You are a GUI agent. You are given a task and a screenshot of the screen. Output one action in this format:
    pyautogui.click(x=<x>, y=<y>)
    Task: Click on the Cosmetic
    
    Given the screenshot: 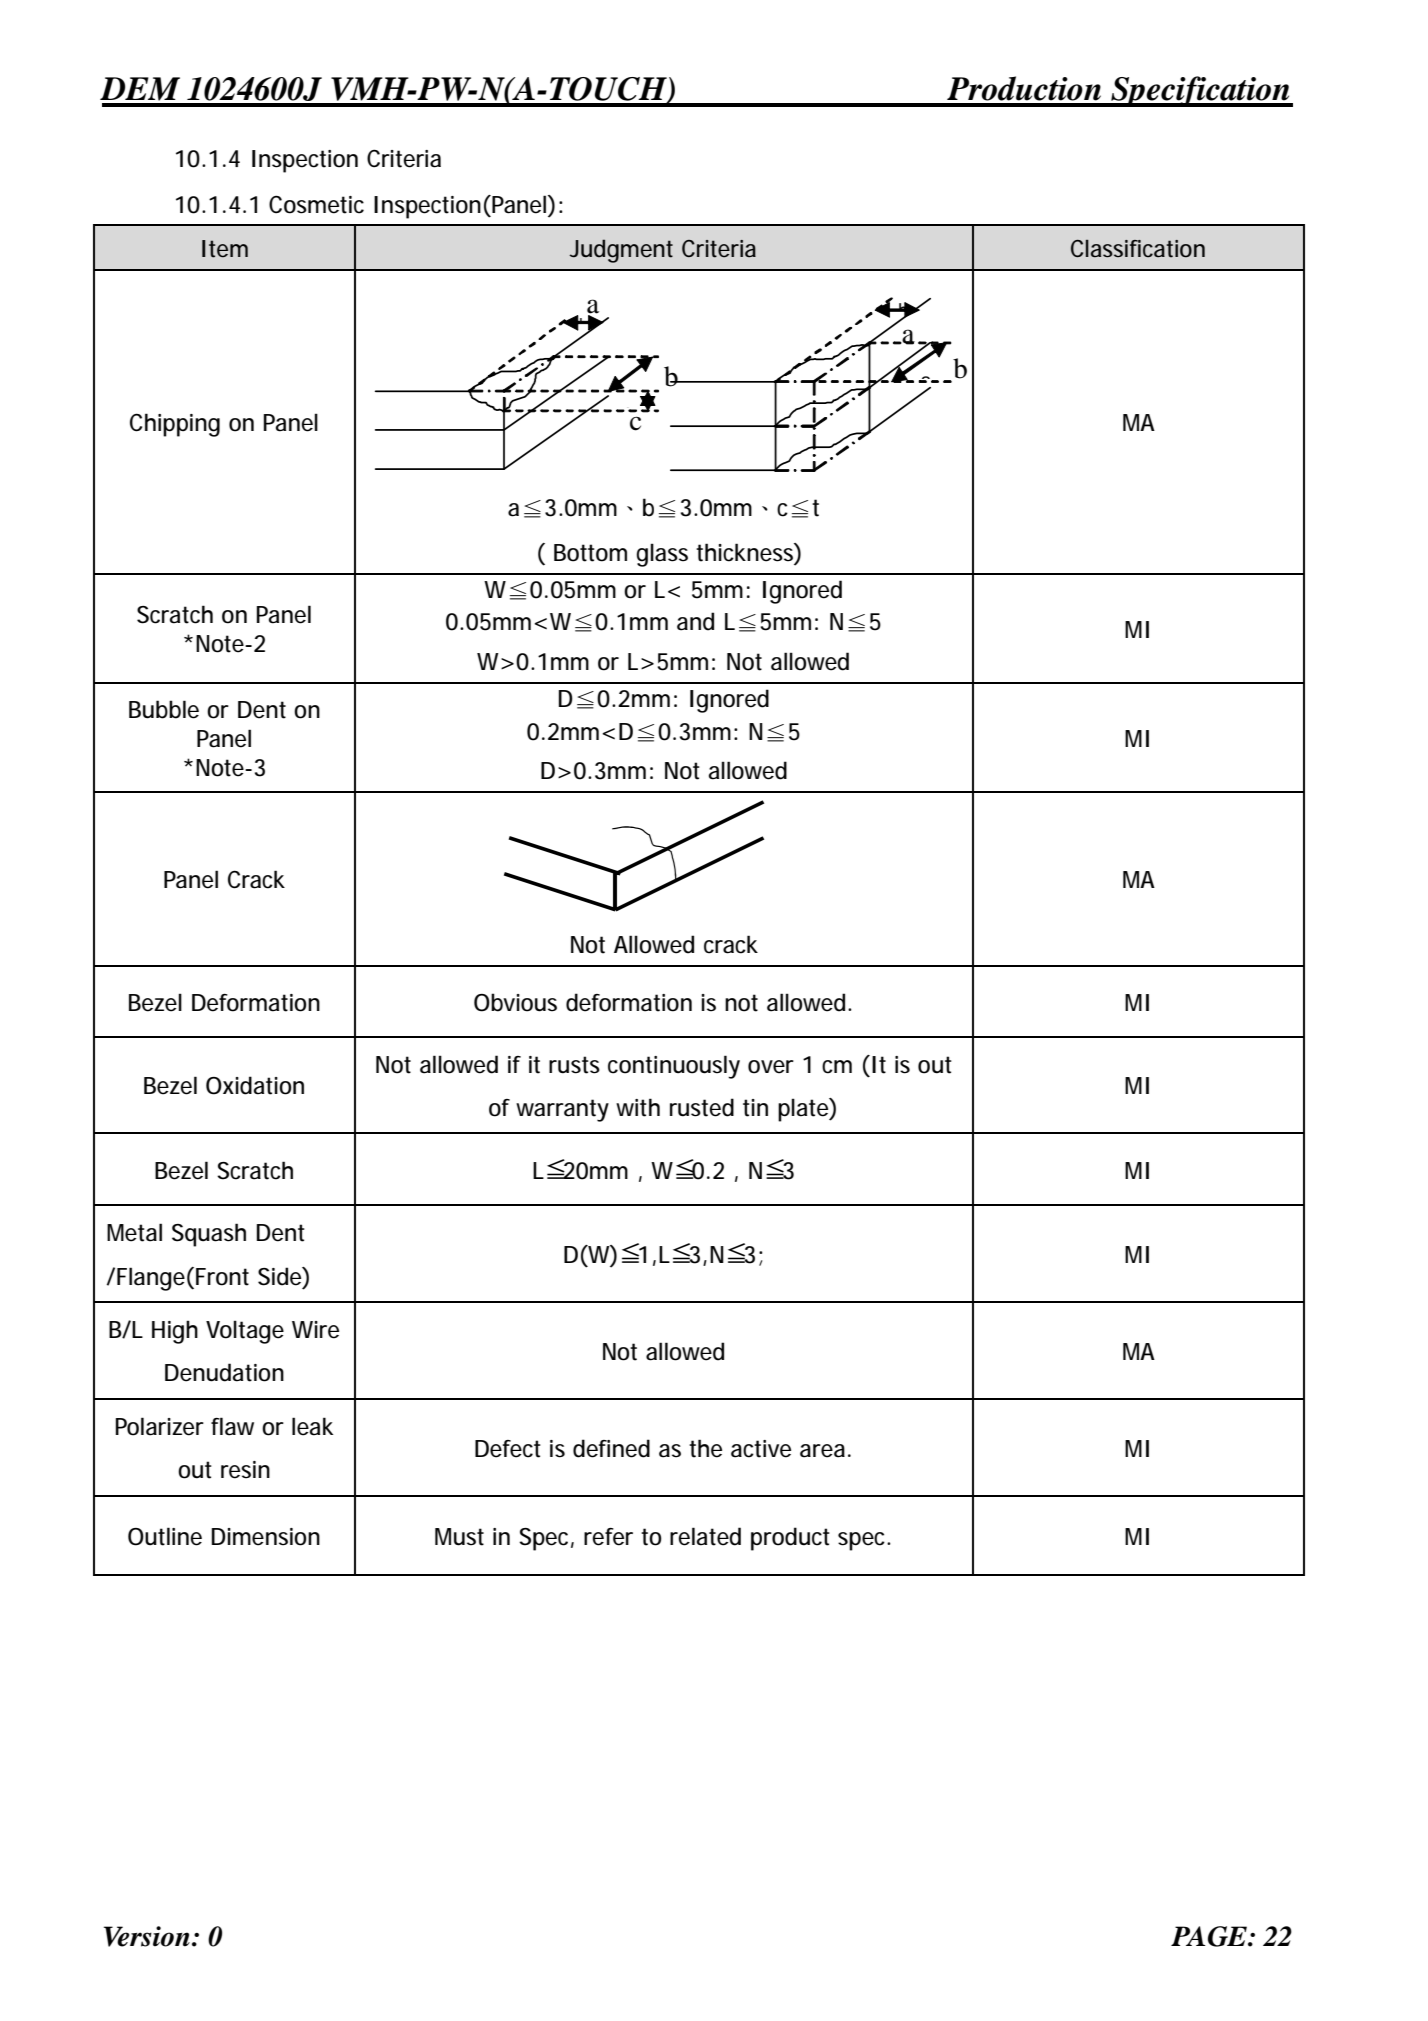 What is the action you would take?
    pyautogui.click(x=316, y=204)
